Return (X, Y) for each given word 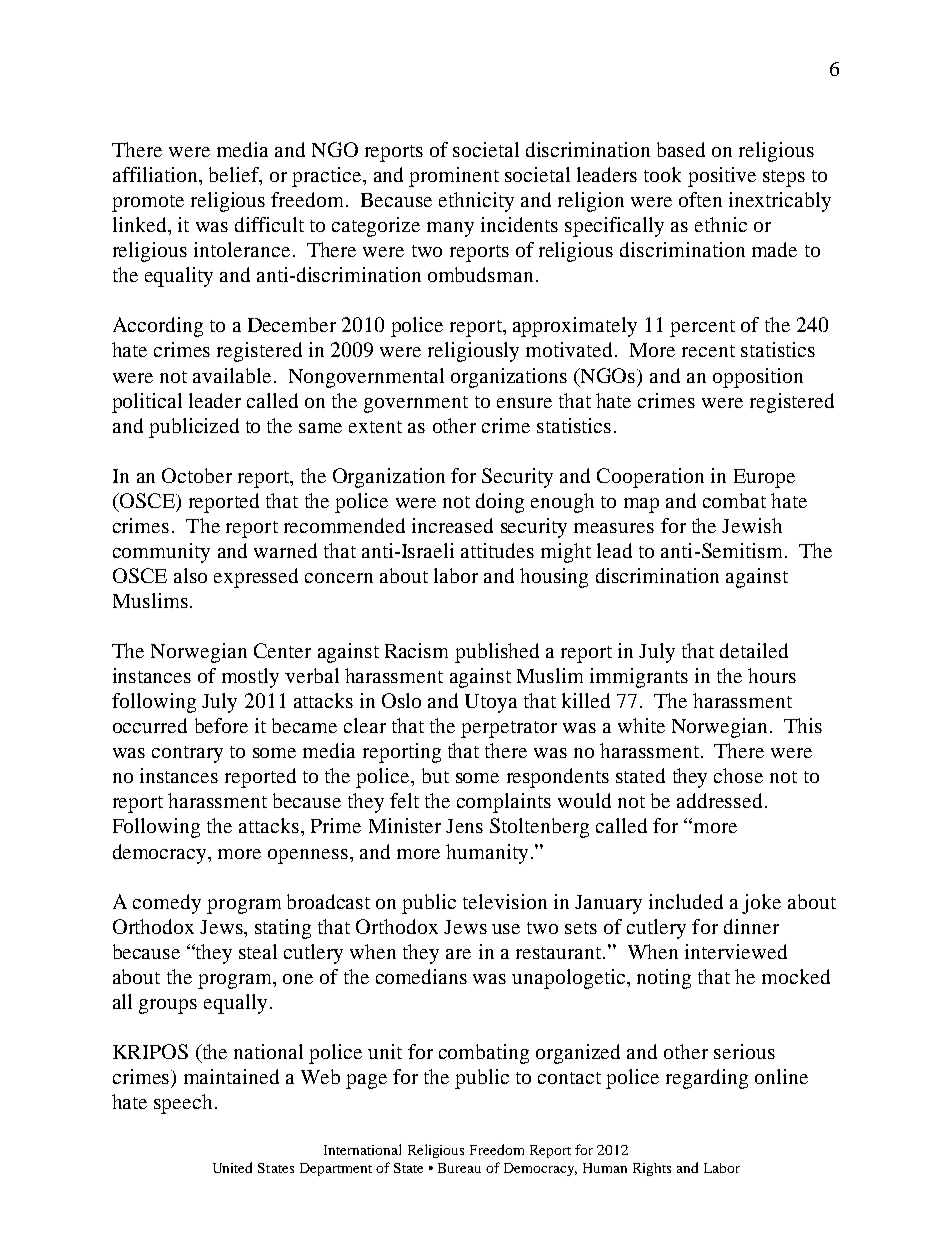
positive (722, 177)
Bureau (459, 1168)
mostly (250, 678)
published (497, 653)
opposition (758, 378)
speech (183, 1104)
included (686, 901)
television (505, 901)
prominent (454, 177)
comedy (167, 904)
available (232, 375)
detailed (754, 650)
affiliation (156, 174)
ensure (524, 403)
